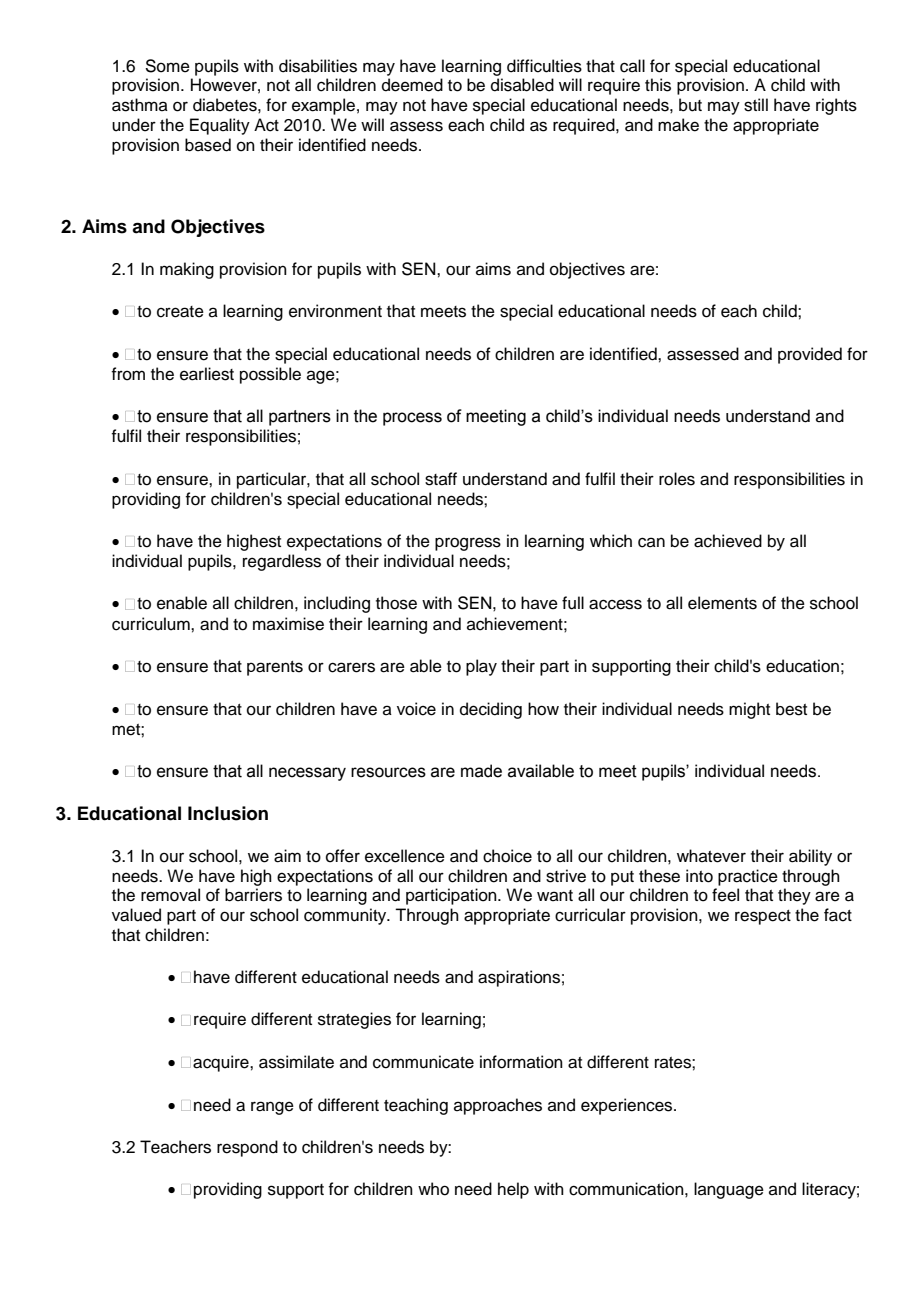 Image resolution: width=924 pixels, height=1309 pixels. Describe the element at coordinates (412, 85) in the page. I see `deemed` at that location.
